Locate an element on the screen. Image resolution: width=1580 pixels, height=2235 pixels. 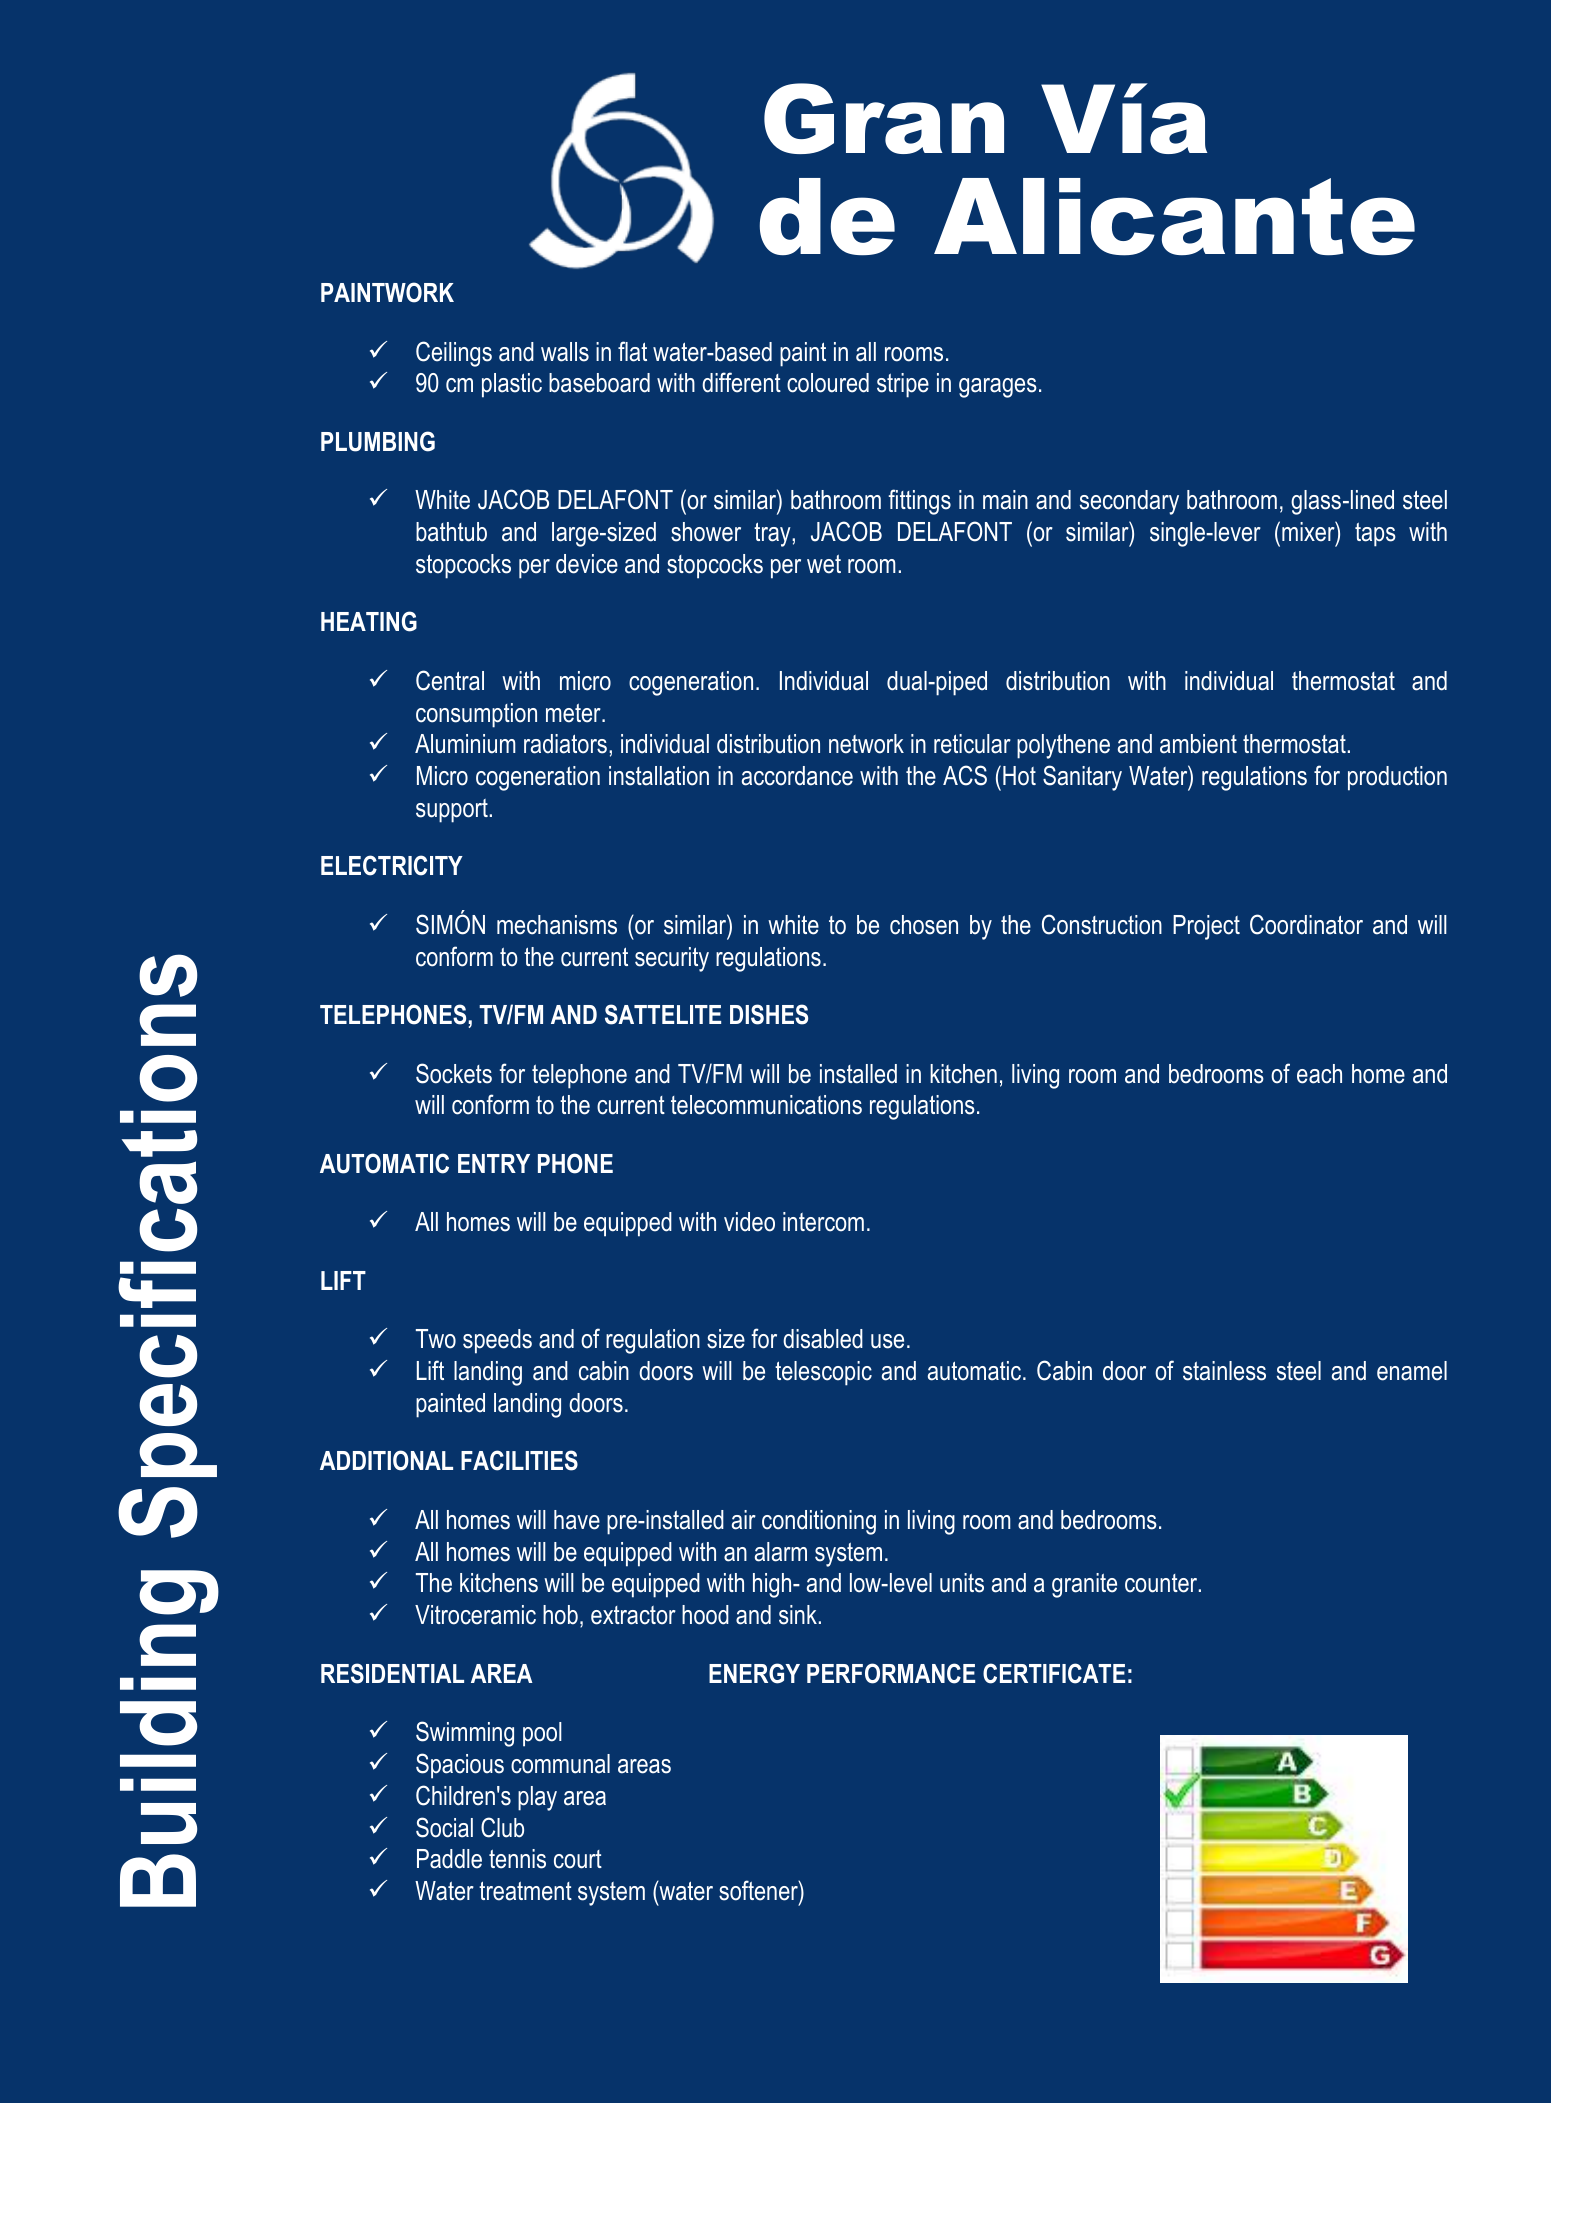
Sockets is located at coordinates (454, 1073).
